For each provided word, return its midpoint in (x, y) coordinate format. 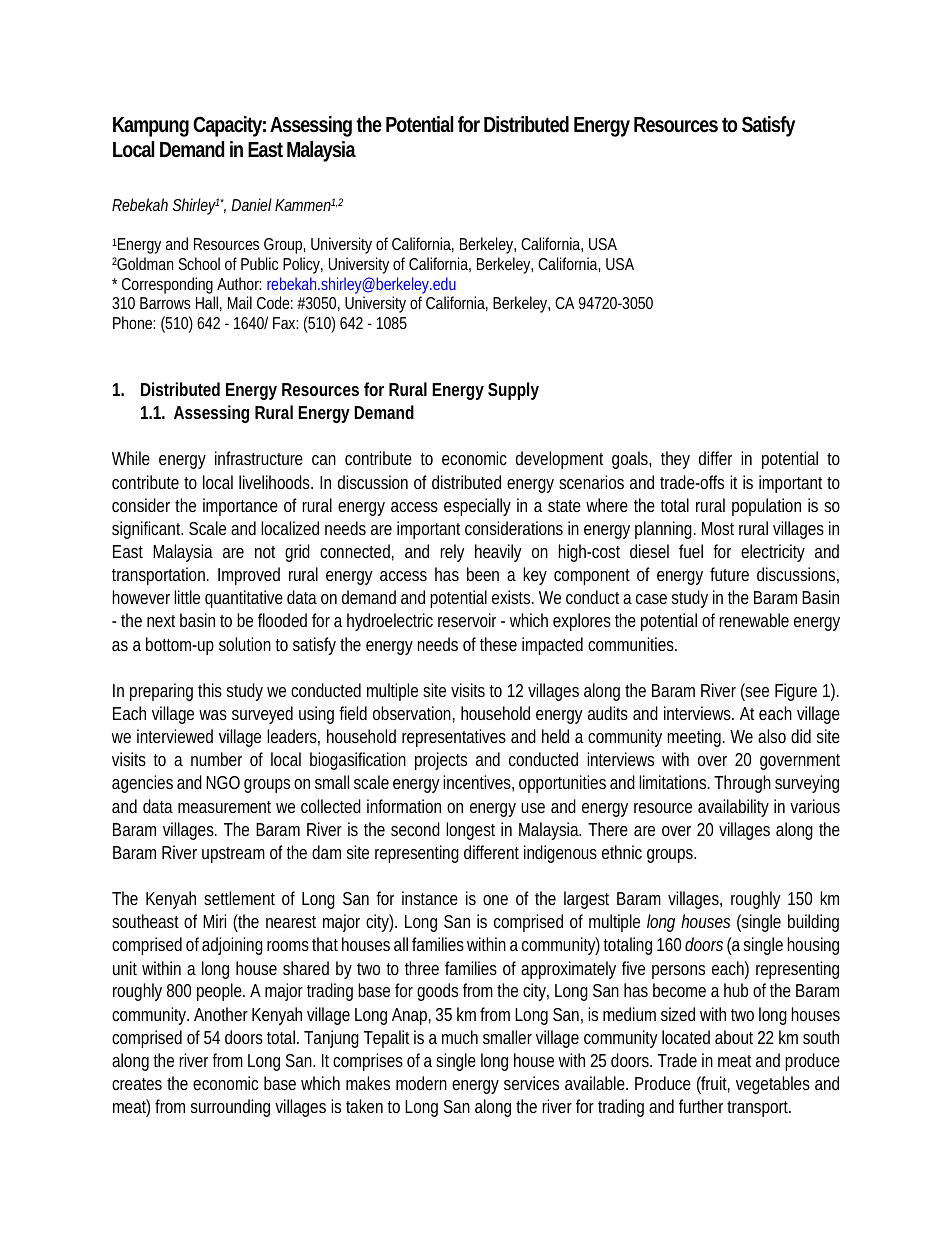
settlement (239, 898)
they (675, 460)
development (559, 460)
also (772, 736)
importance (240, 507)
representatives (454, 738)
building (813, 923)
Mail (240, 302)
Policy (303, 265)
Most (718, 528)
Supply (513, 391)
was (213, 715)
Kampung (151, 127)
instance (430, 898)
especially (477, 507)
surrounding (230, 1108)
